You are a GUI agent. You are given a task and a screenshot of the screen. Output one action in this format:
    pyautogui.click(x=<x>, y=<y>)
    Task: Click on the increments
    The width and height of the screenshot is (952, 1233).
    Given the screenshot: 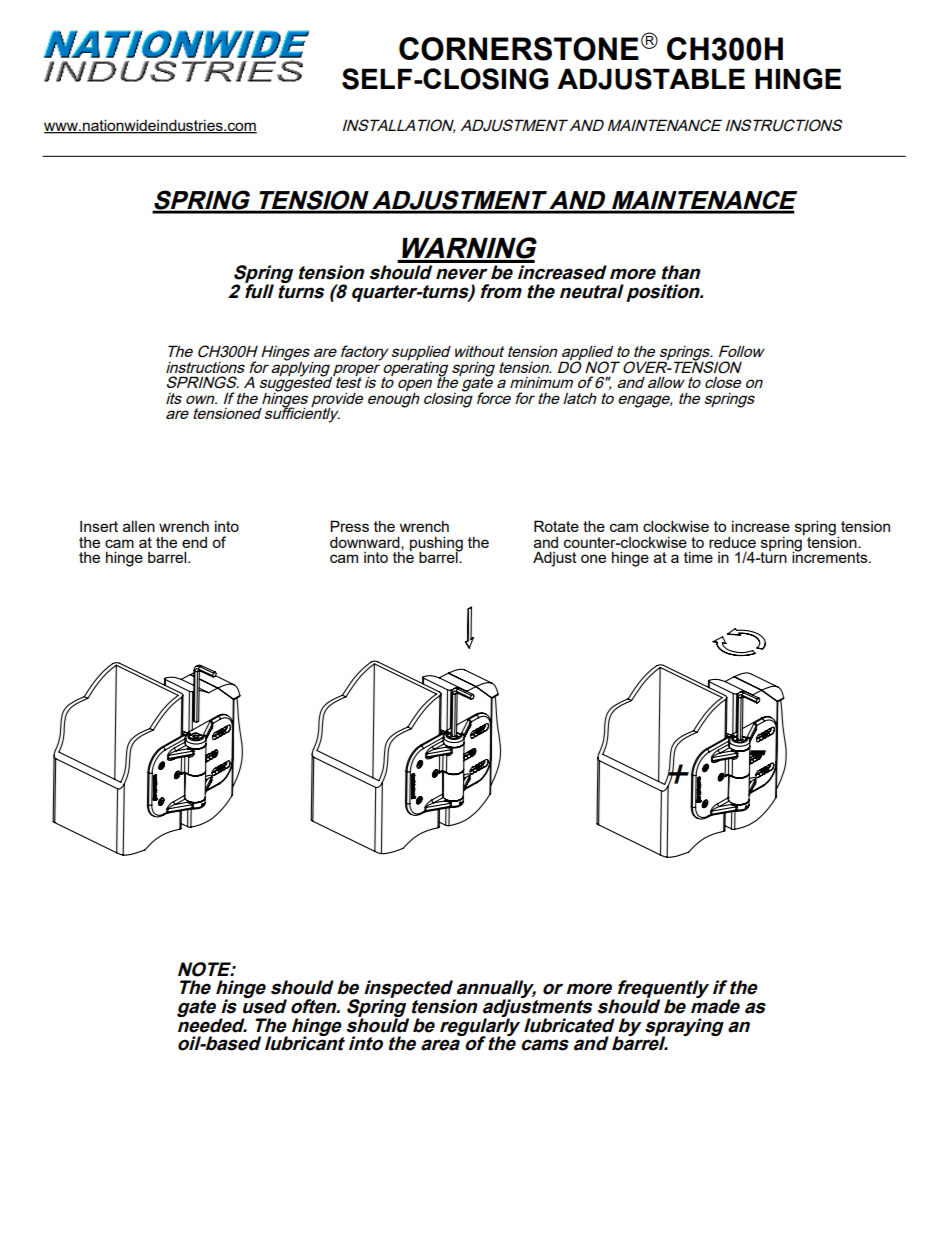 What is the action you would take?
    pyautogui.click(x=831, y=556)
